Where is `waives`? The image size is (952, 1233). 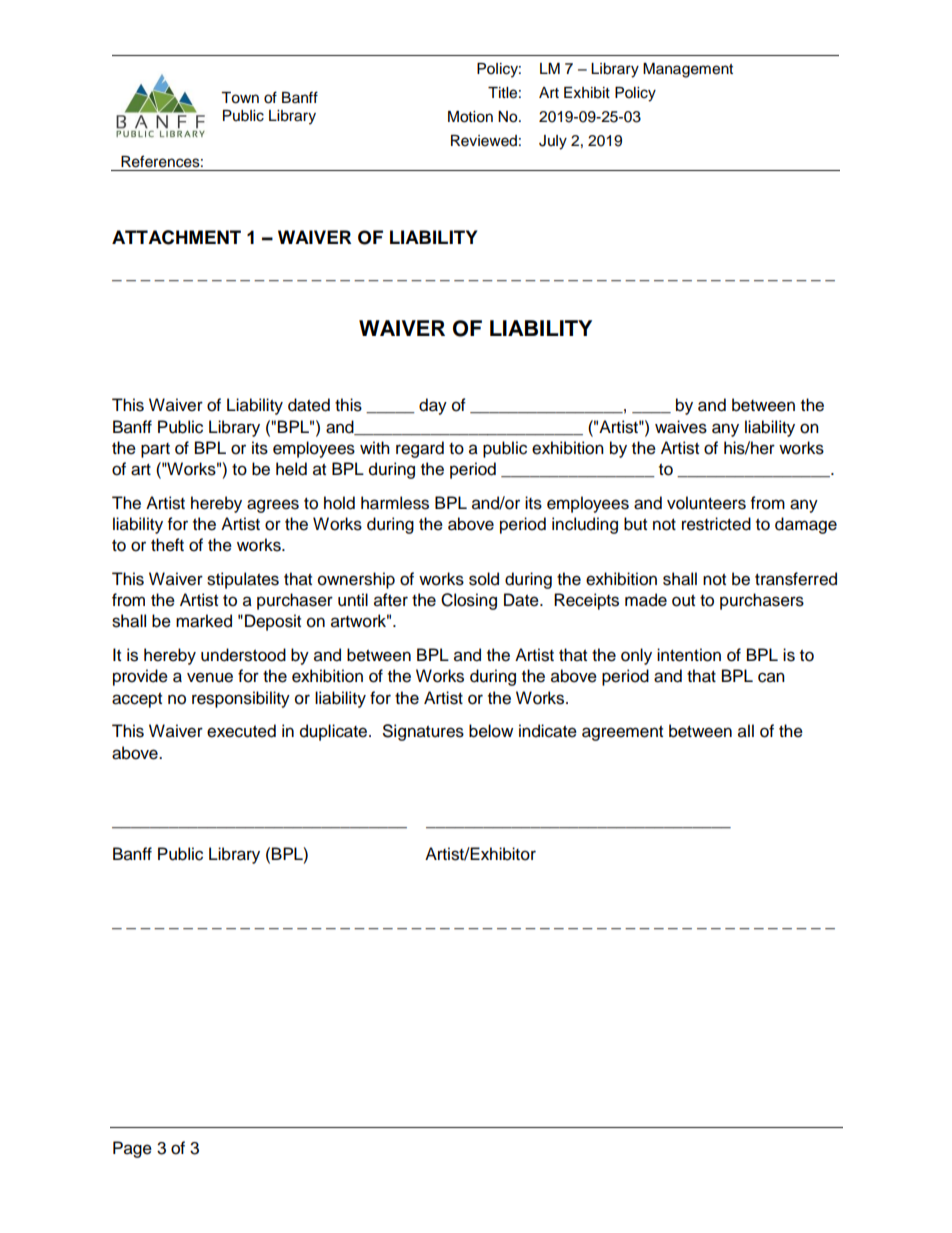 waives is located at coordinates (681, 427).
